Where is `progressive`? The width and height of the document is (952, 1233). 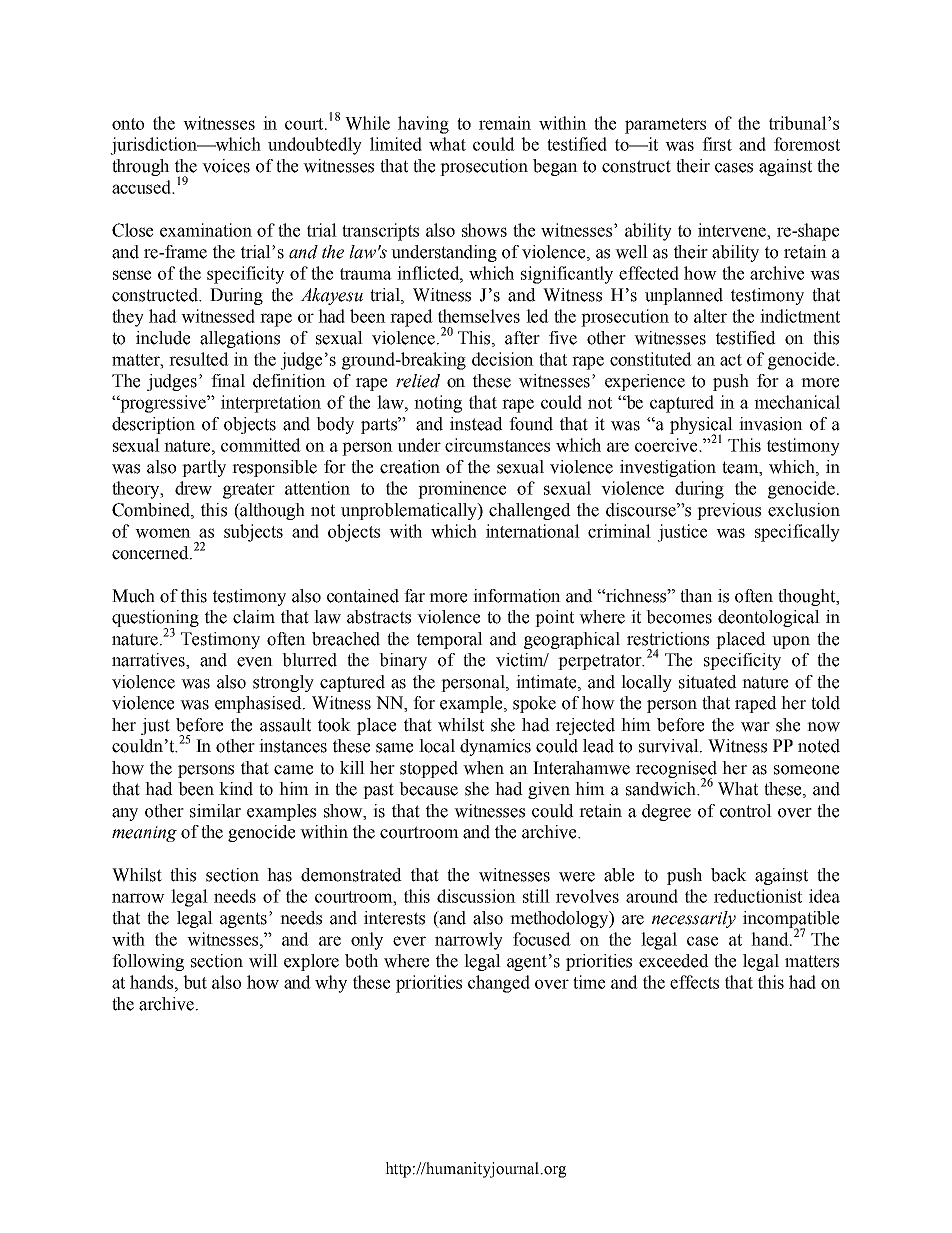
progressive is located at coordinates (163, 404).
